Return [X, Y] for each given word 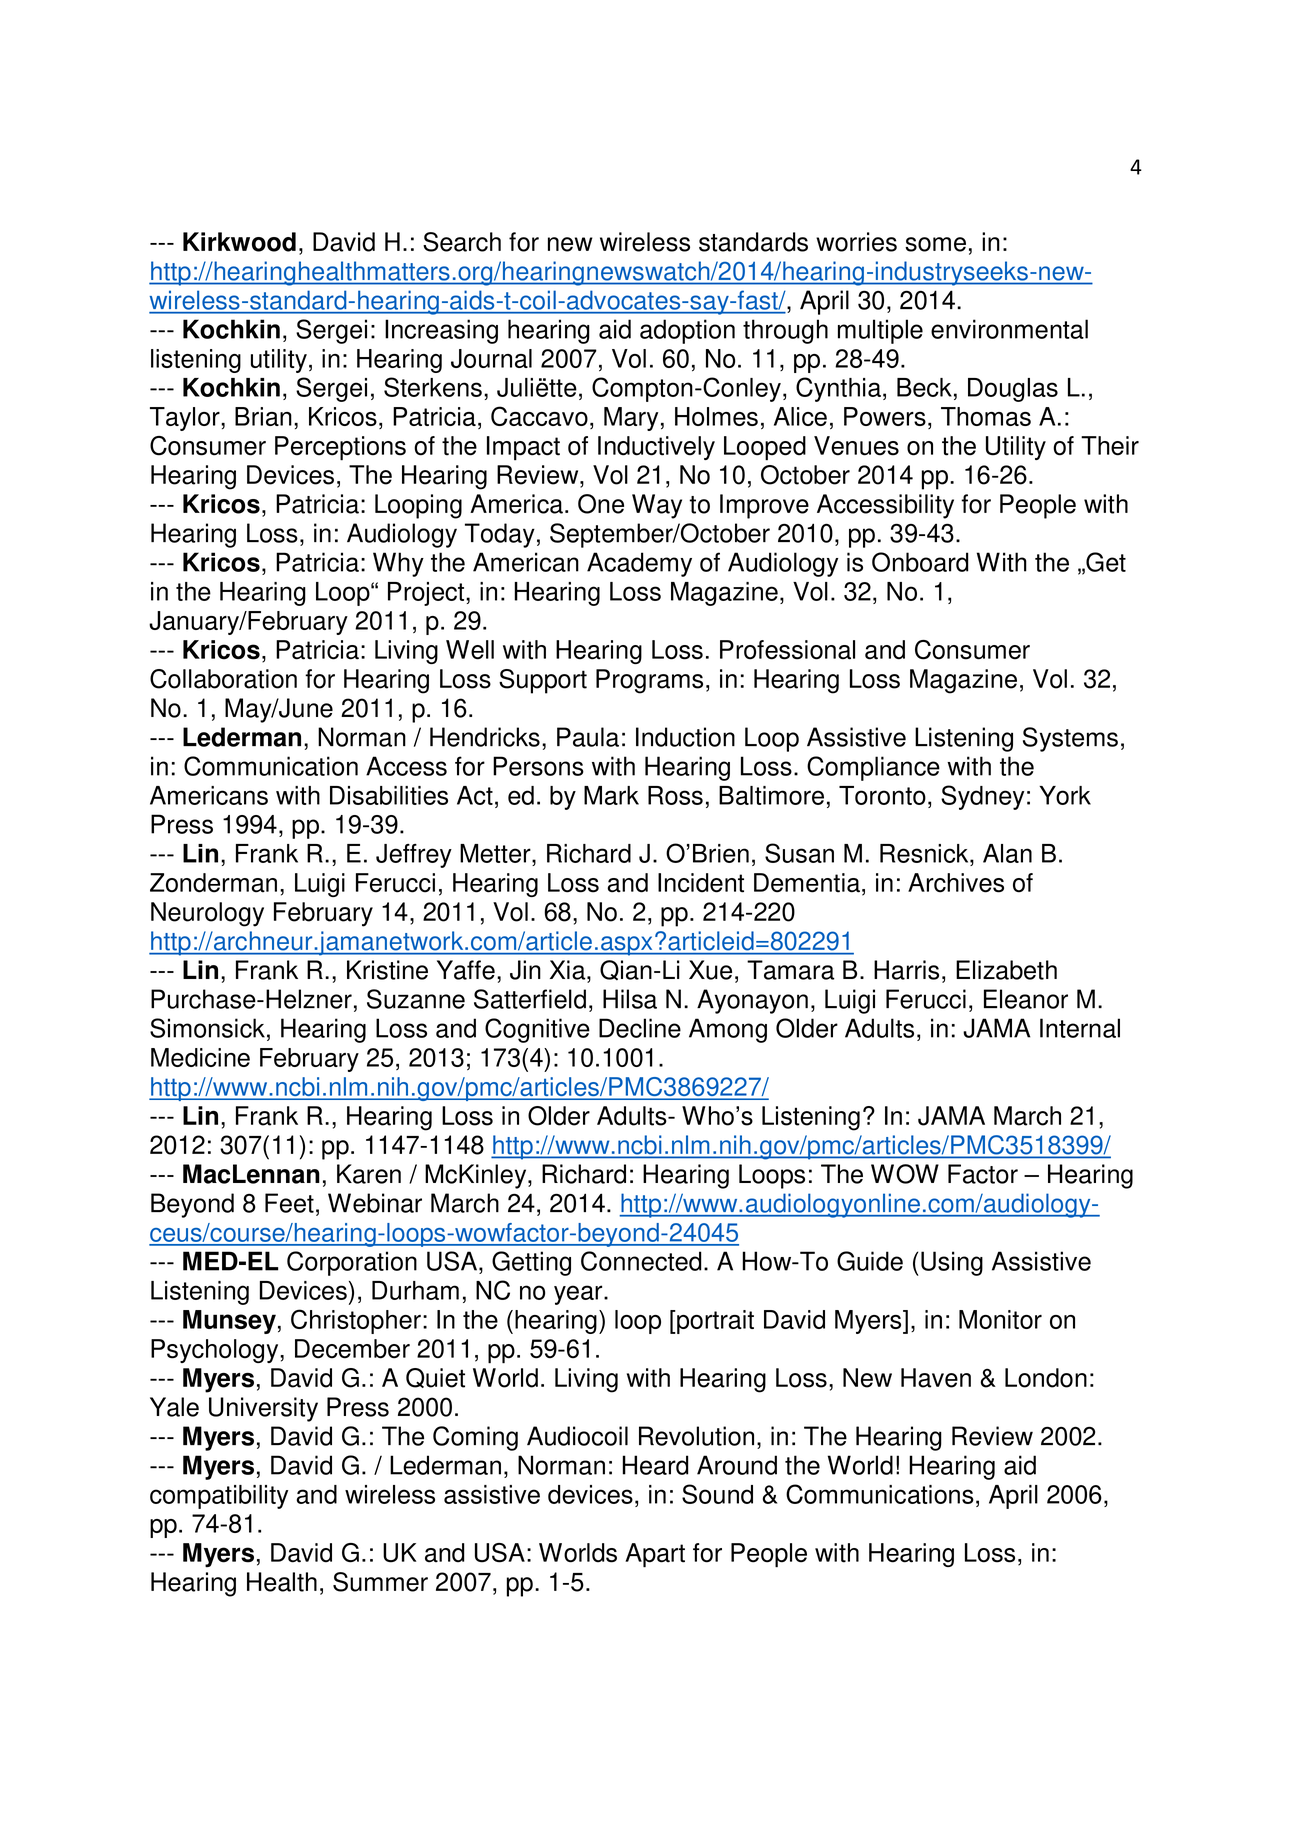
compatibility [219, 1497]
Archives [956, 883]
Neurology [207, 914]
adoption [687, 331]
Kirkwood [239, 242]
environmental [1009, 329]
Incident [701, 883]
